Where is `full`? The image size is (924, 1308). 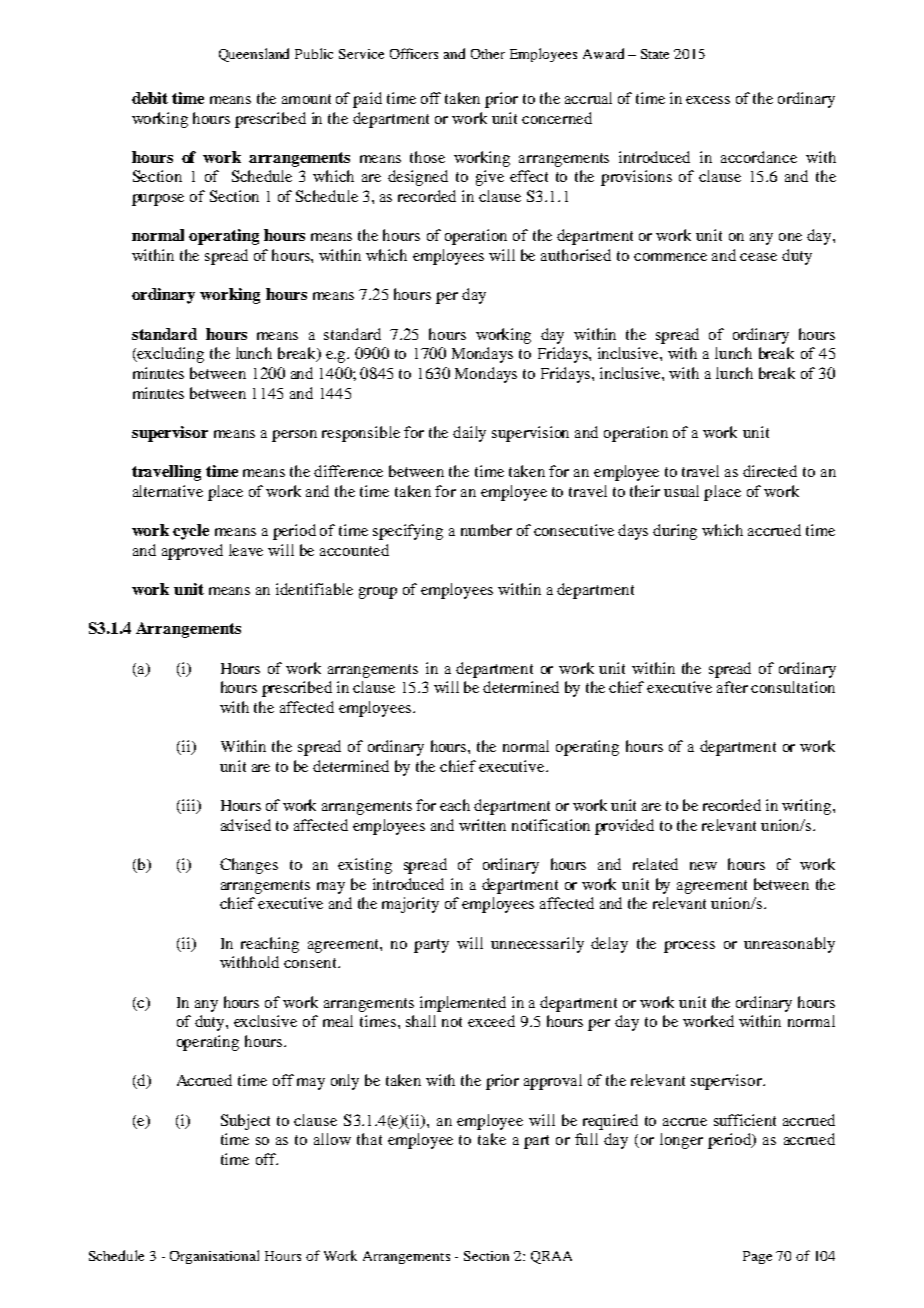
full is located at coordinates (586, 1139).
